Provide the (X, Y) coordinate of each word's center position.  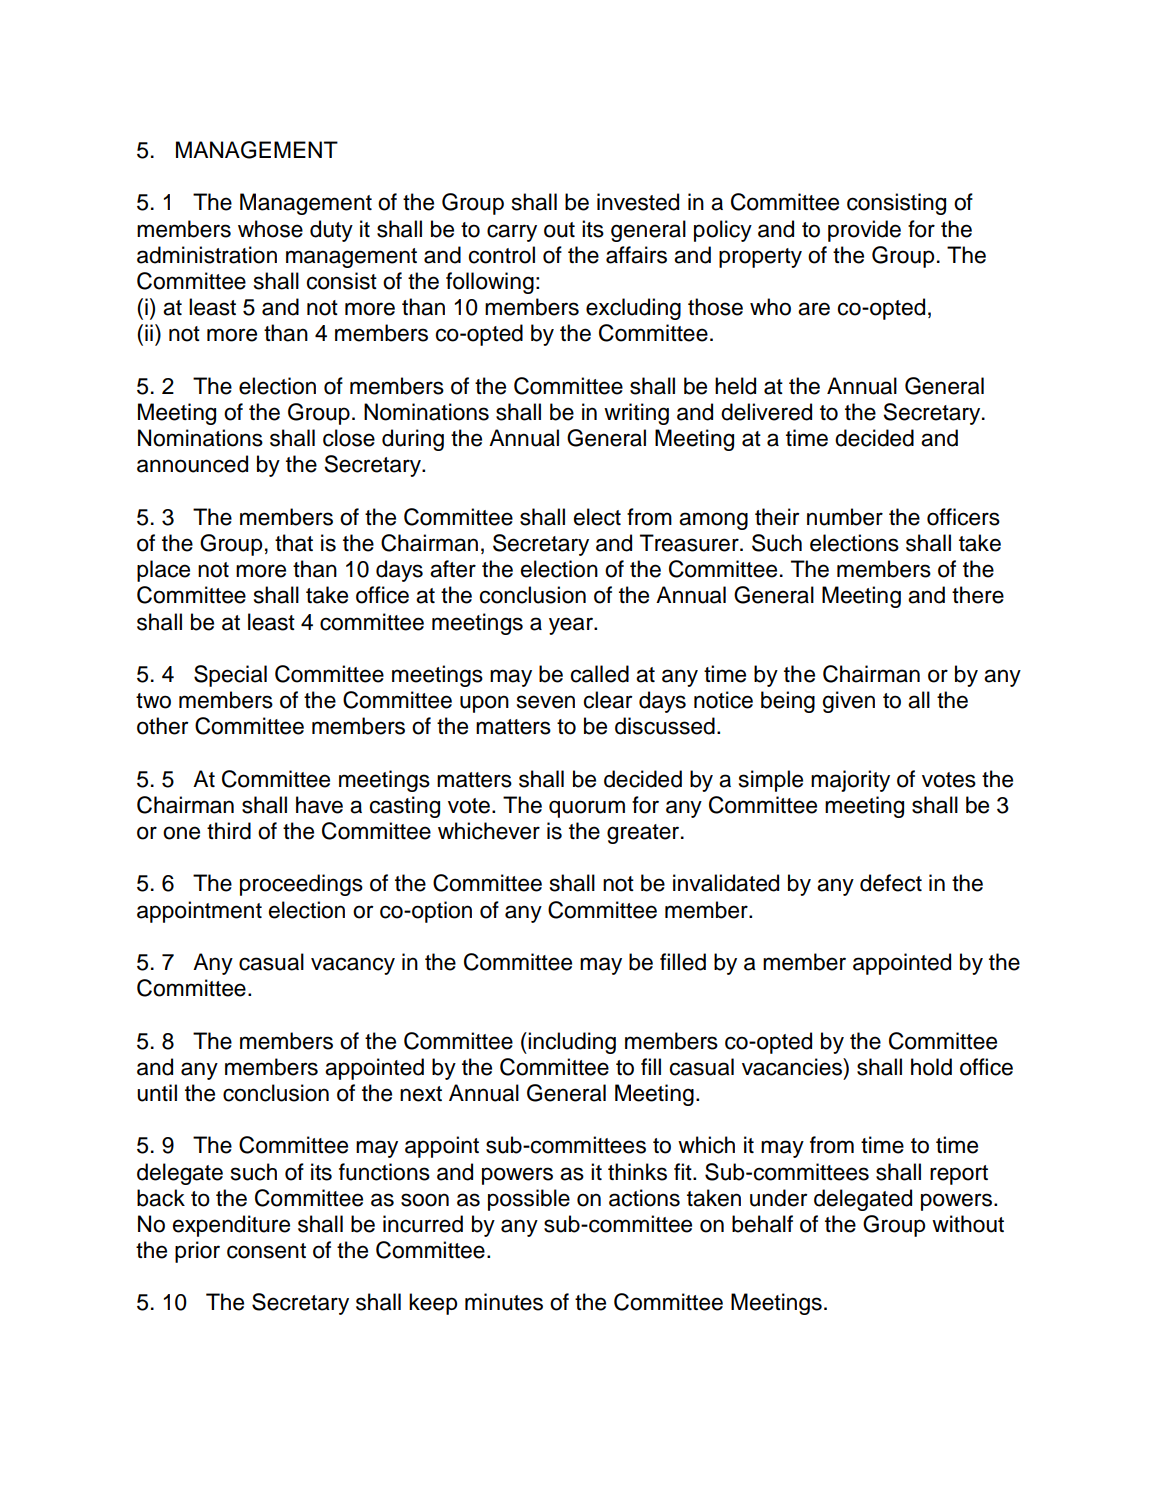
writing (636, 414)
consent (266, 1251)
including (571, 1043)
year (572, 626)
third (229, 831)
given (849, 702)
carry (512, 233)
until (157, 1093)
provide (864, 231)
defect (891, 883)
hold (931, 1067)
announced (192, 464)
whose (270, 229)
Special (230, 676)
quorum (587, 809)
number (845, 517)
